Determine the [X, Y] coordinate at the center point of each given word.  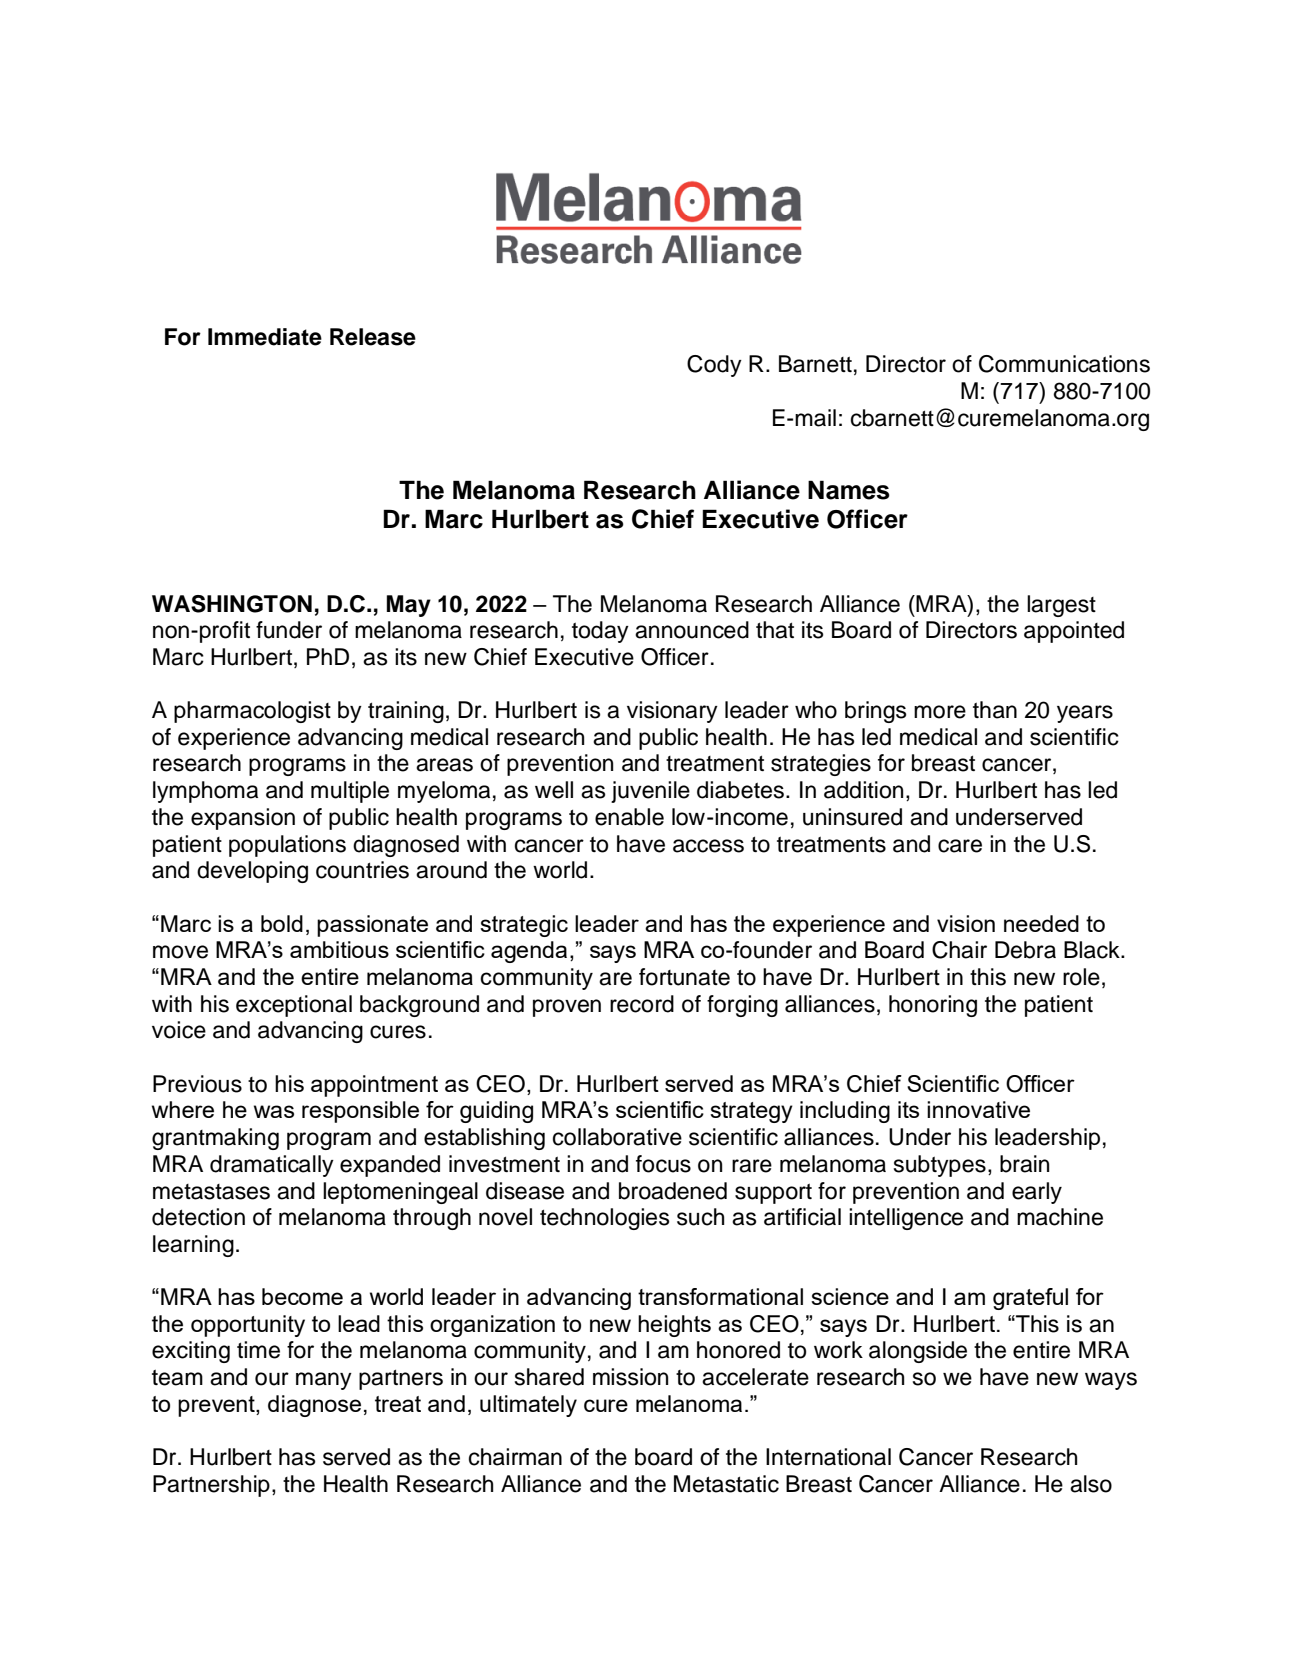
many [324, 1381]
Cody [714, 366]
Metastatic [726, 1484]
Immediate [265, 337]
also [1091, 1484]
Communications [1064, 364]
